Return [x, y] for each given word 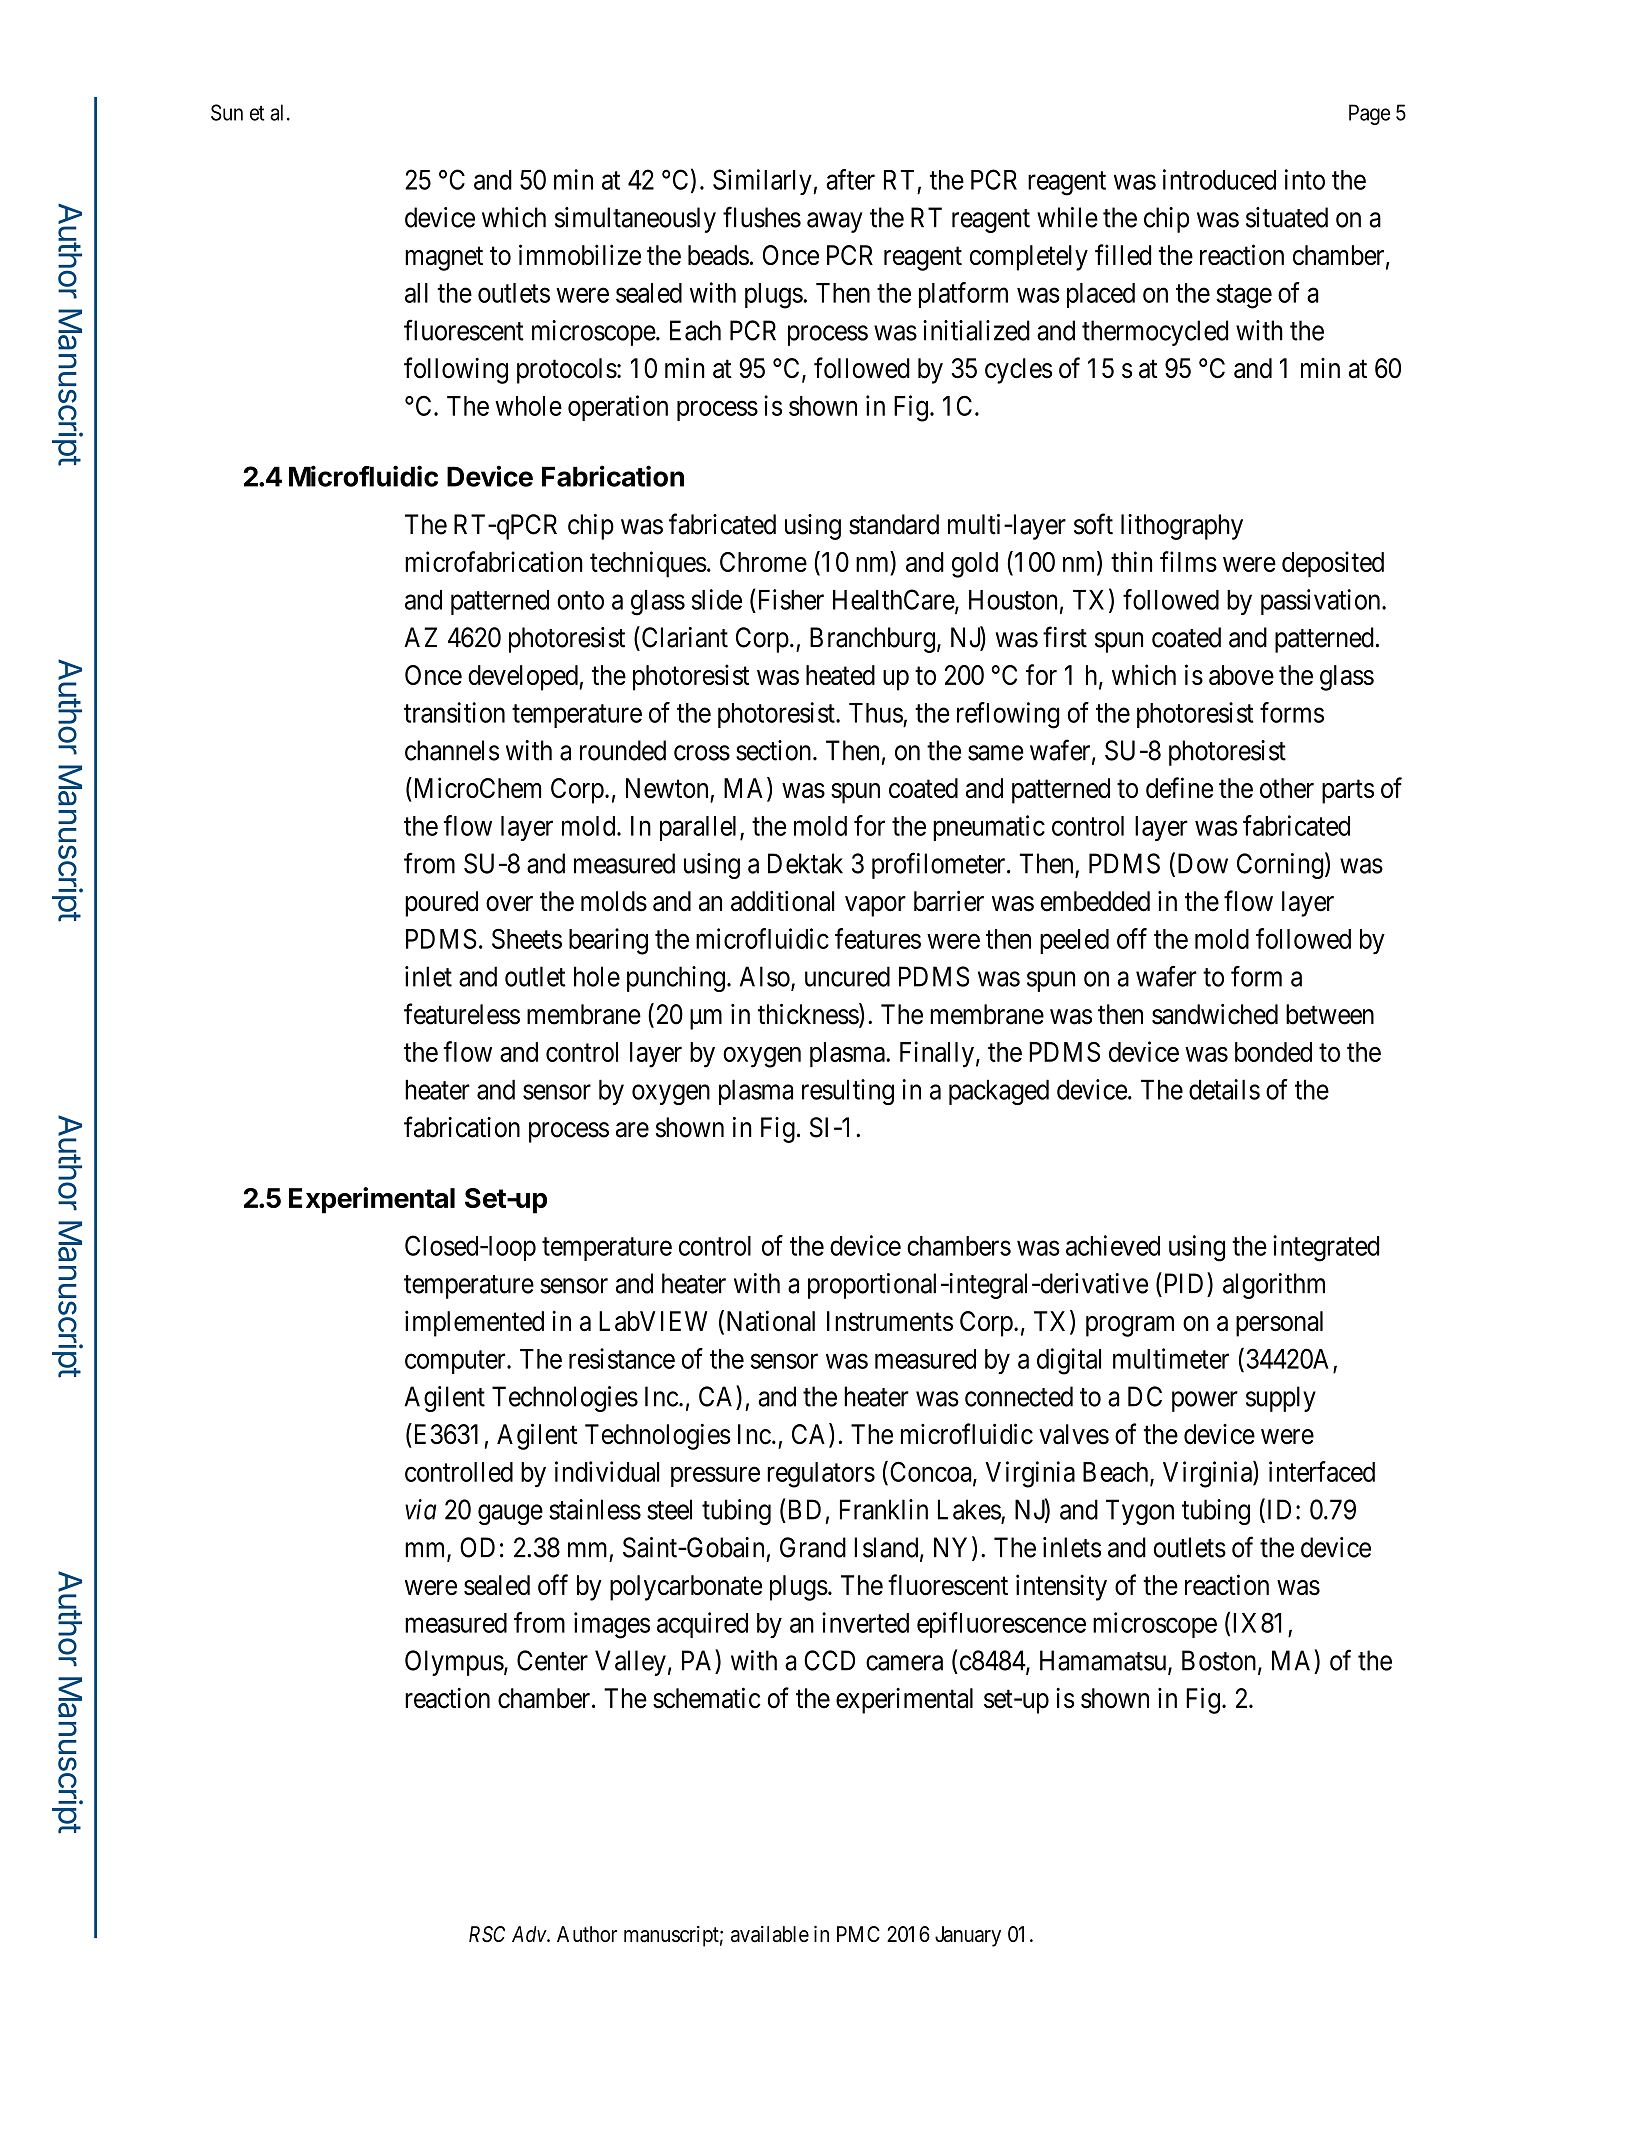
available [770, 1934]
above [1241, 675]
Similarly [763, 182]
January [968, 1936]
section [775, 750]
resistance [622, 1358]
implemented [474, 1323]
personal [1279, 1324]
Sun [227, 112]
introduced [1219, 179]
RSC [487, 1934]
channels [452, 750]
